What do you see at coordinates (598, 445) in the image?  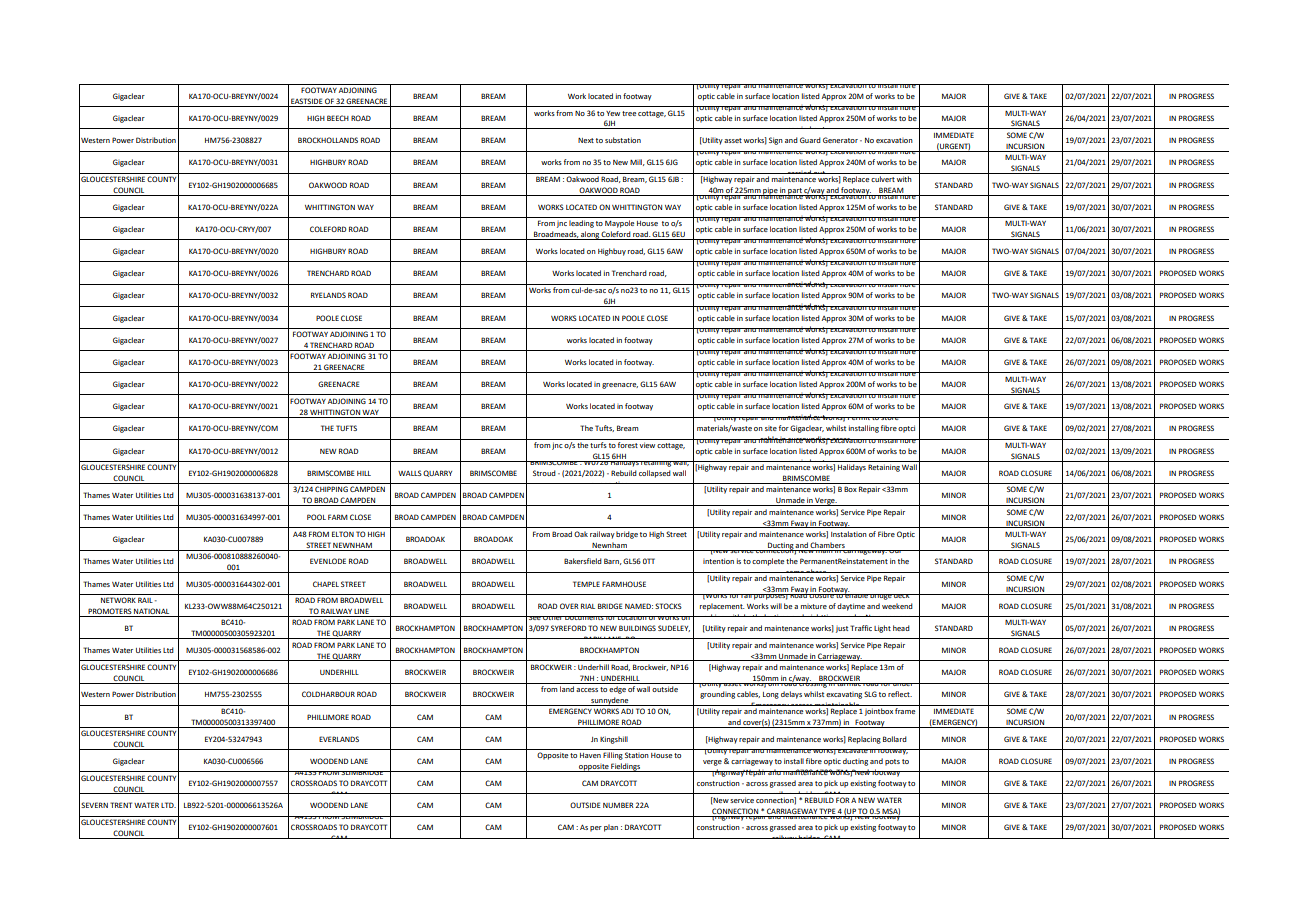 I see `turfs` at bounding box center [598, 445].
